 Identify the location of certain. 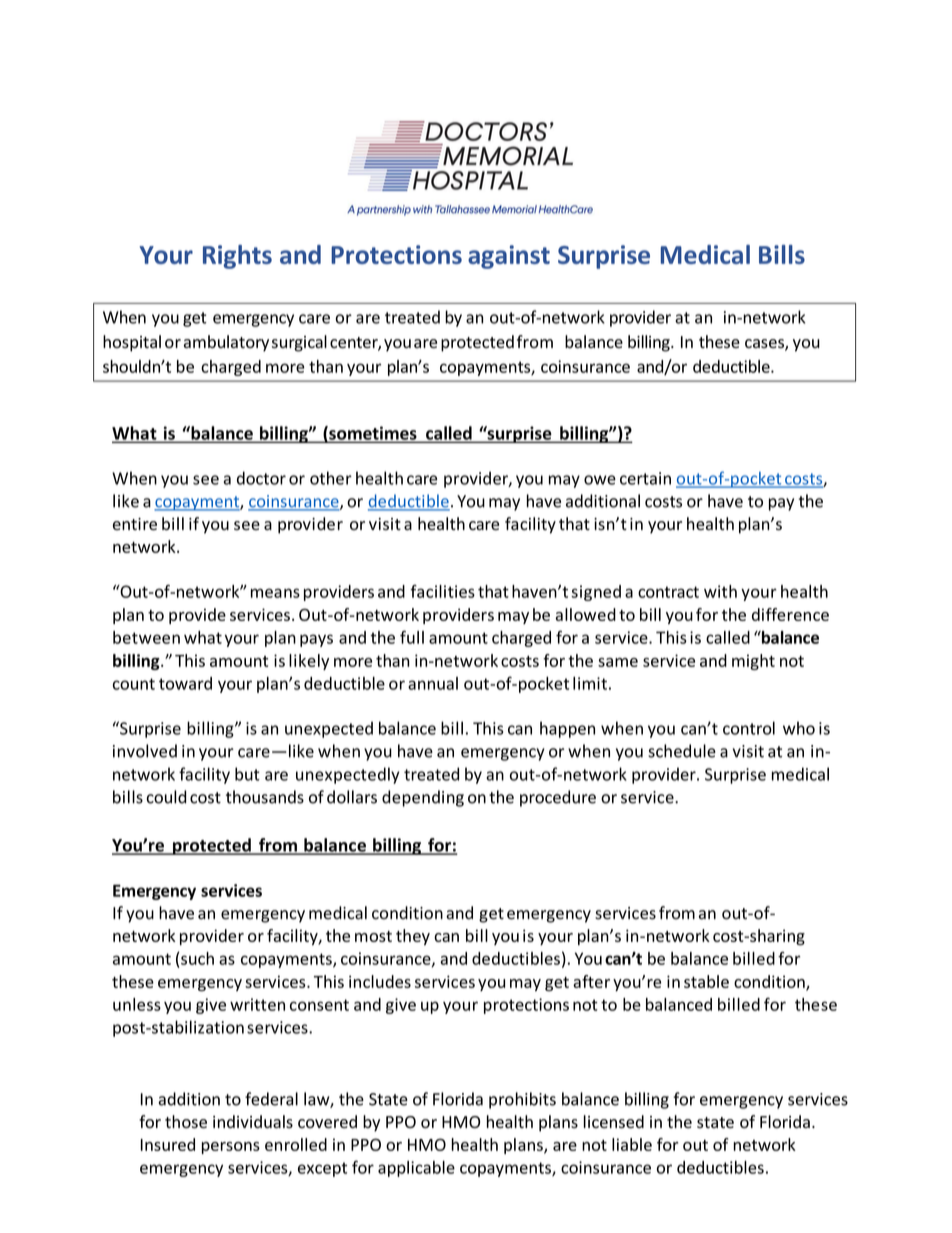
(645, 478).
